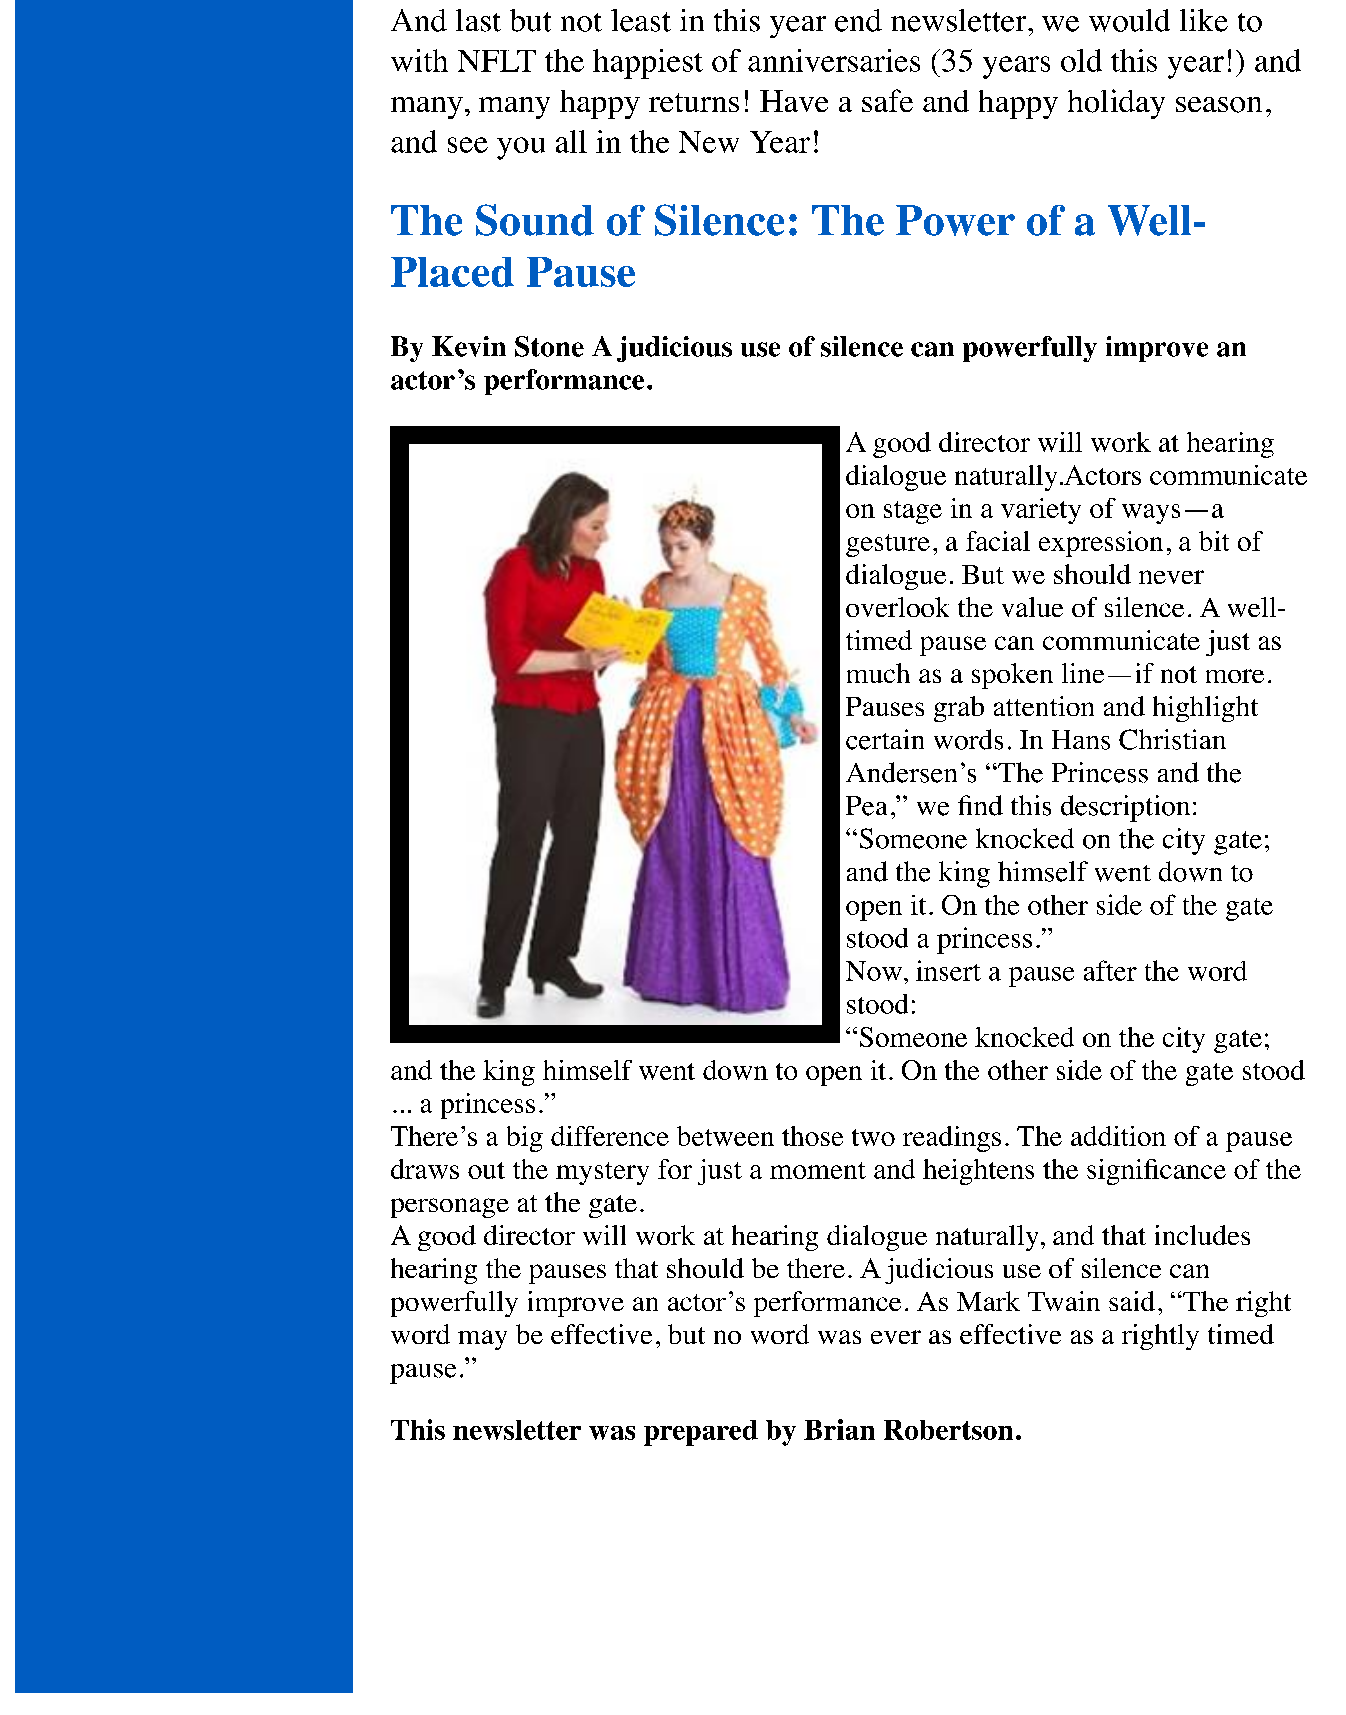 The image size is (1346, 1715). I want to click on expression, so click(1101, 544).
